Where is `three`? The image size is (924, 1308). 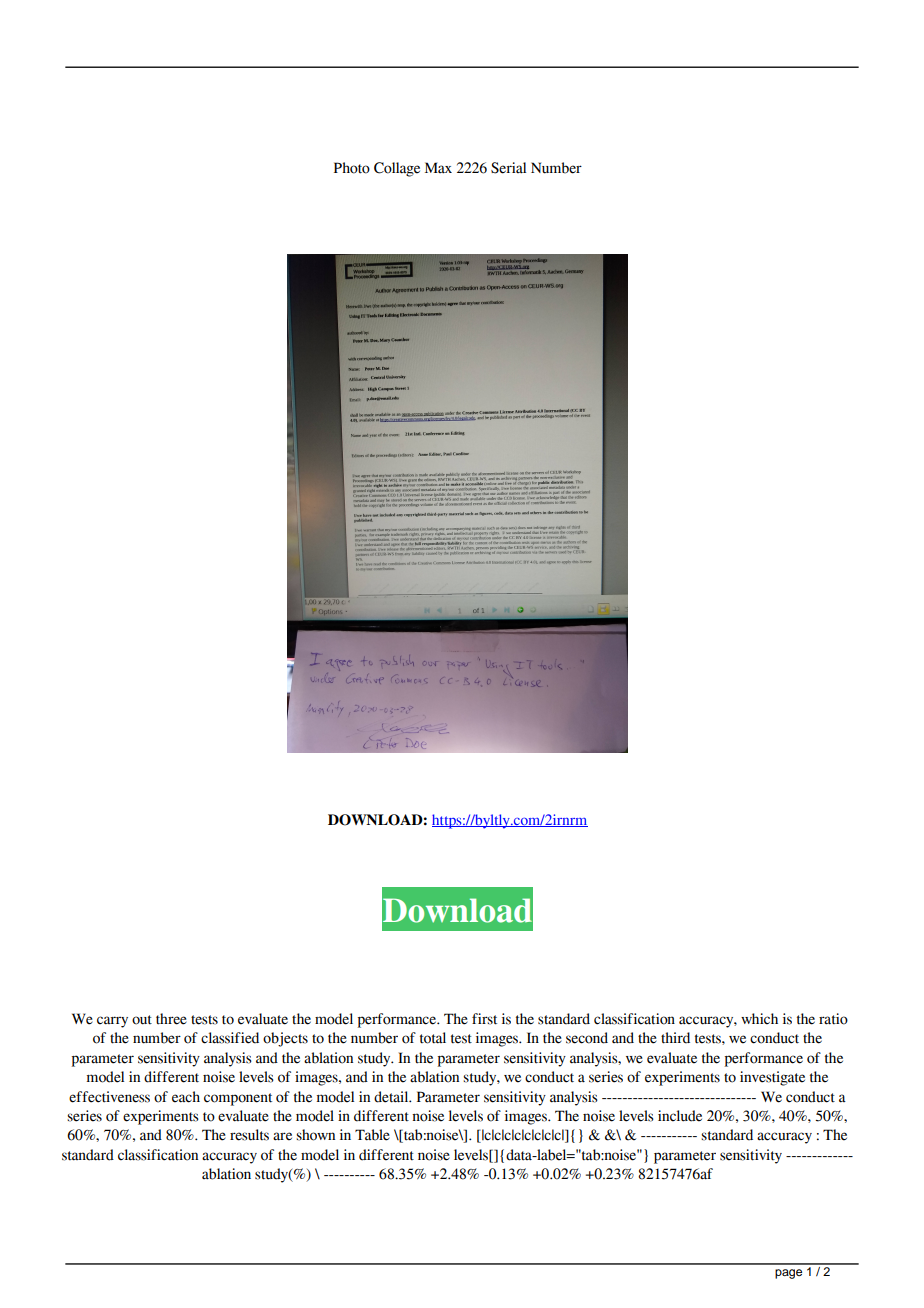
three is located at coordinates (171, 1019).
